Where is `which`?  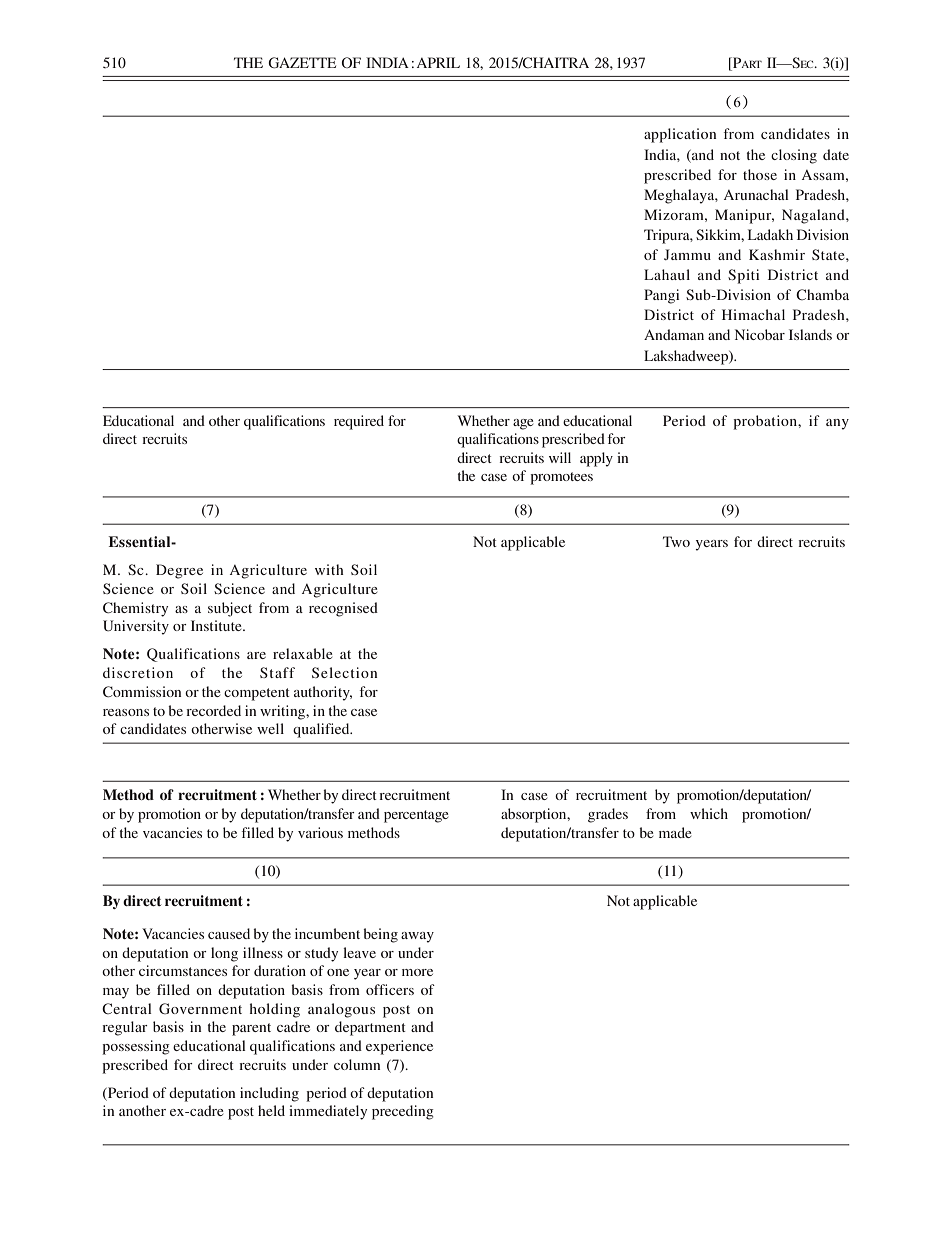
which is located at coordinates (709, 813).
